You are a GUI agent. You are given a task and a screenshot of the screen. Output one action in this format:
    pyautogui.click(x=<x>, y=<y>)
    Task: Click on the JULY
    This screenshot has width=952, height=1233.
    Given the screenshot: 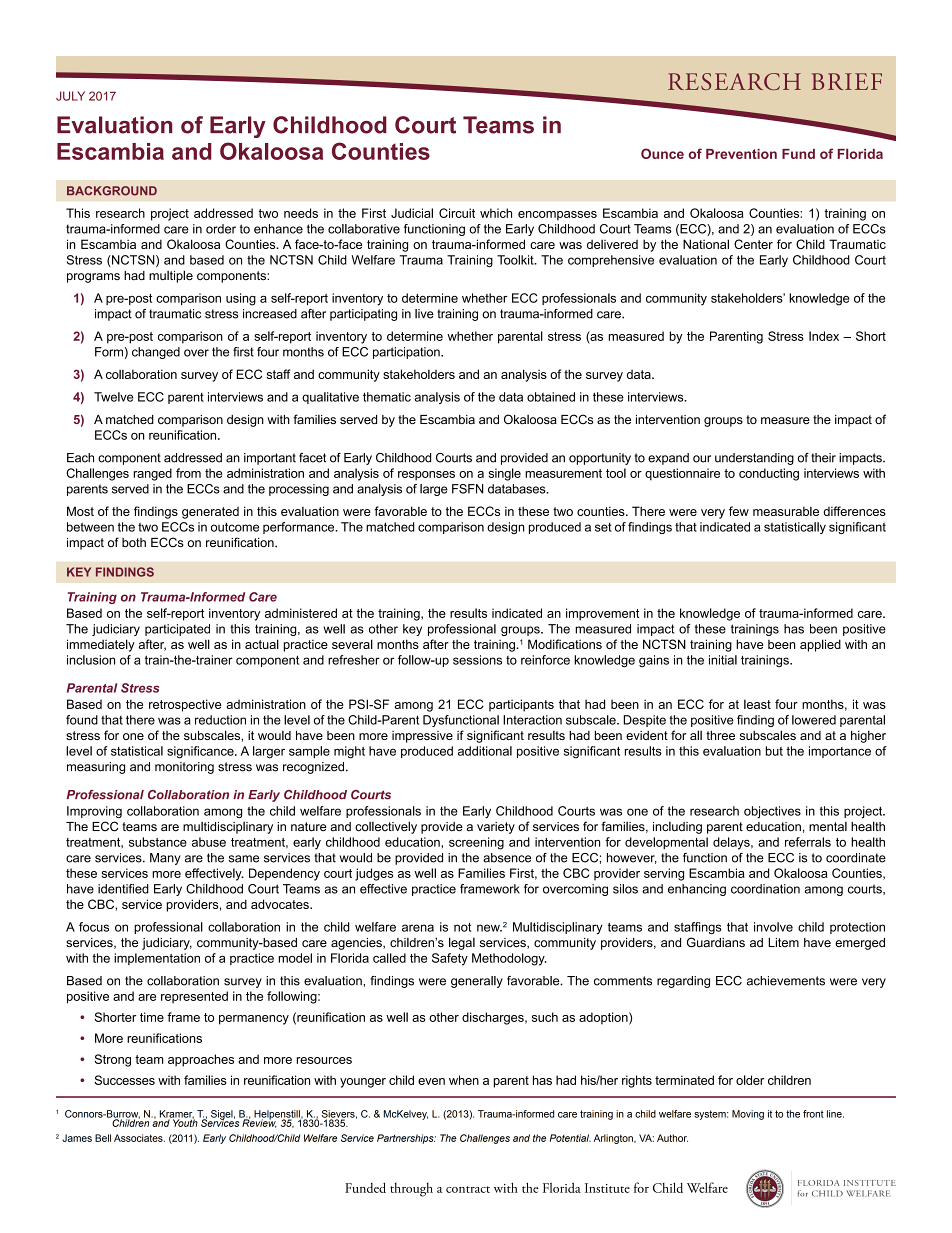 What is the action you would take?
    pyautogui.click(x=70, y=96)
